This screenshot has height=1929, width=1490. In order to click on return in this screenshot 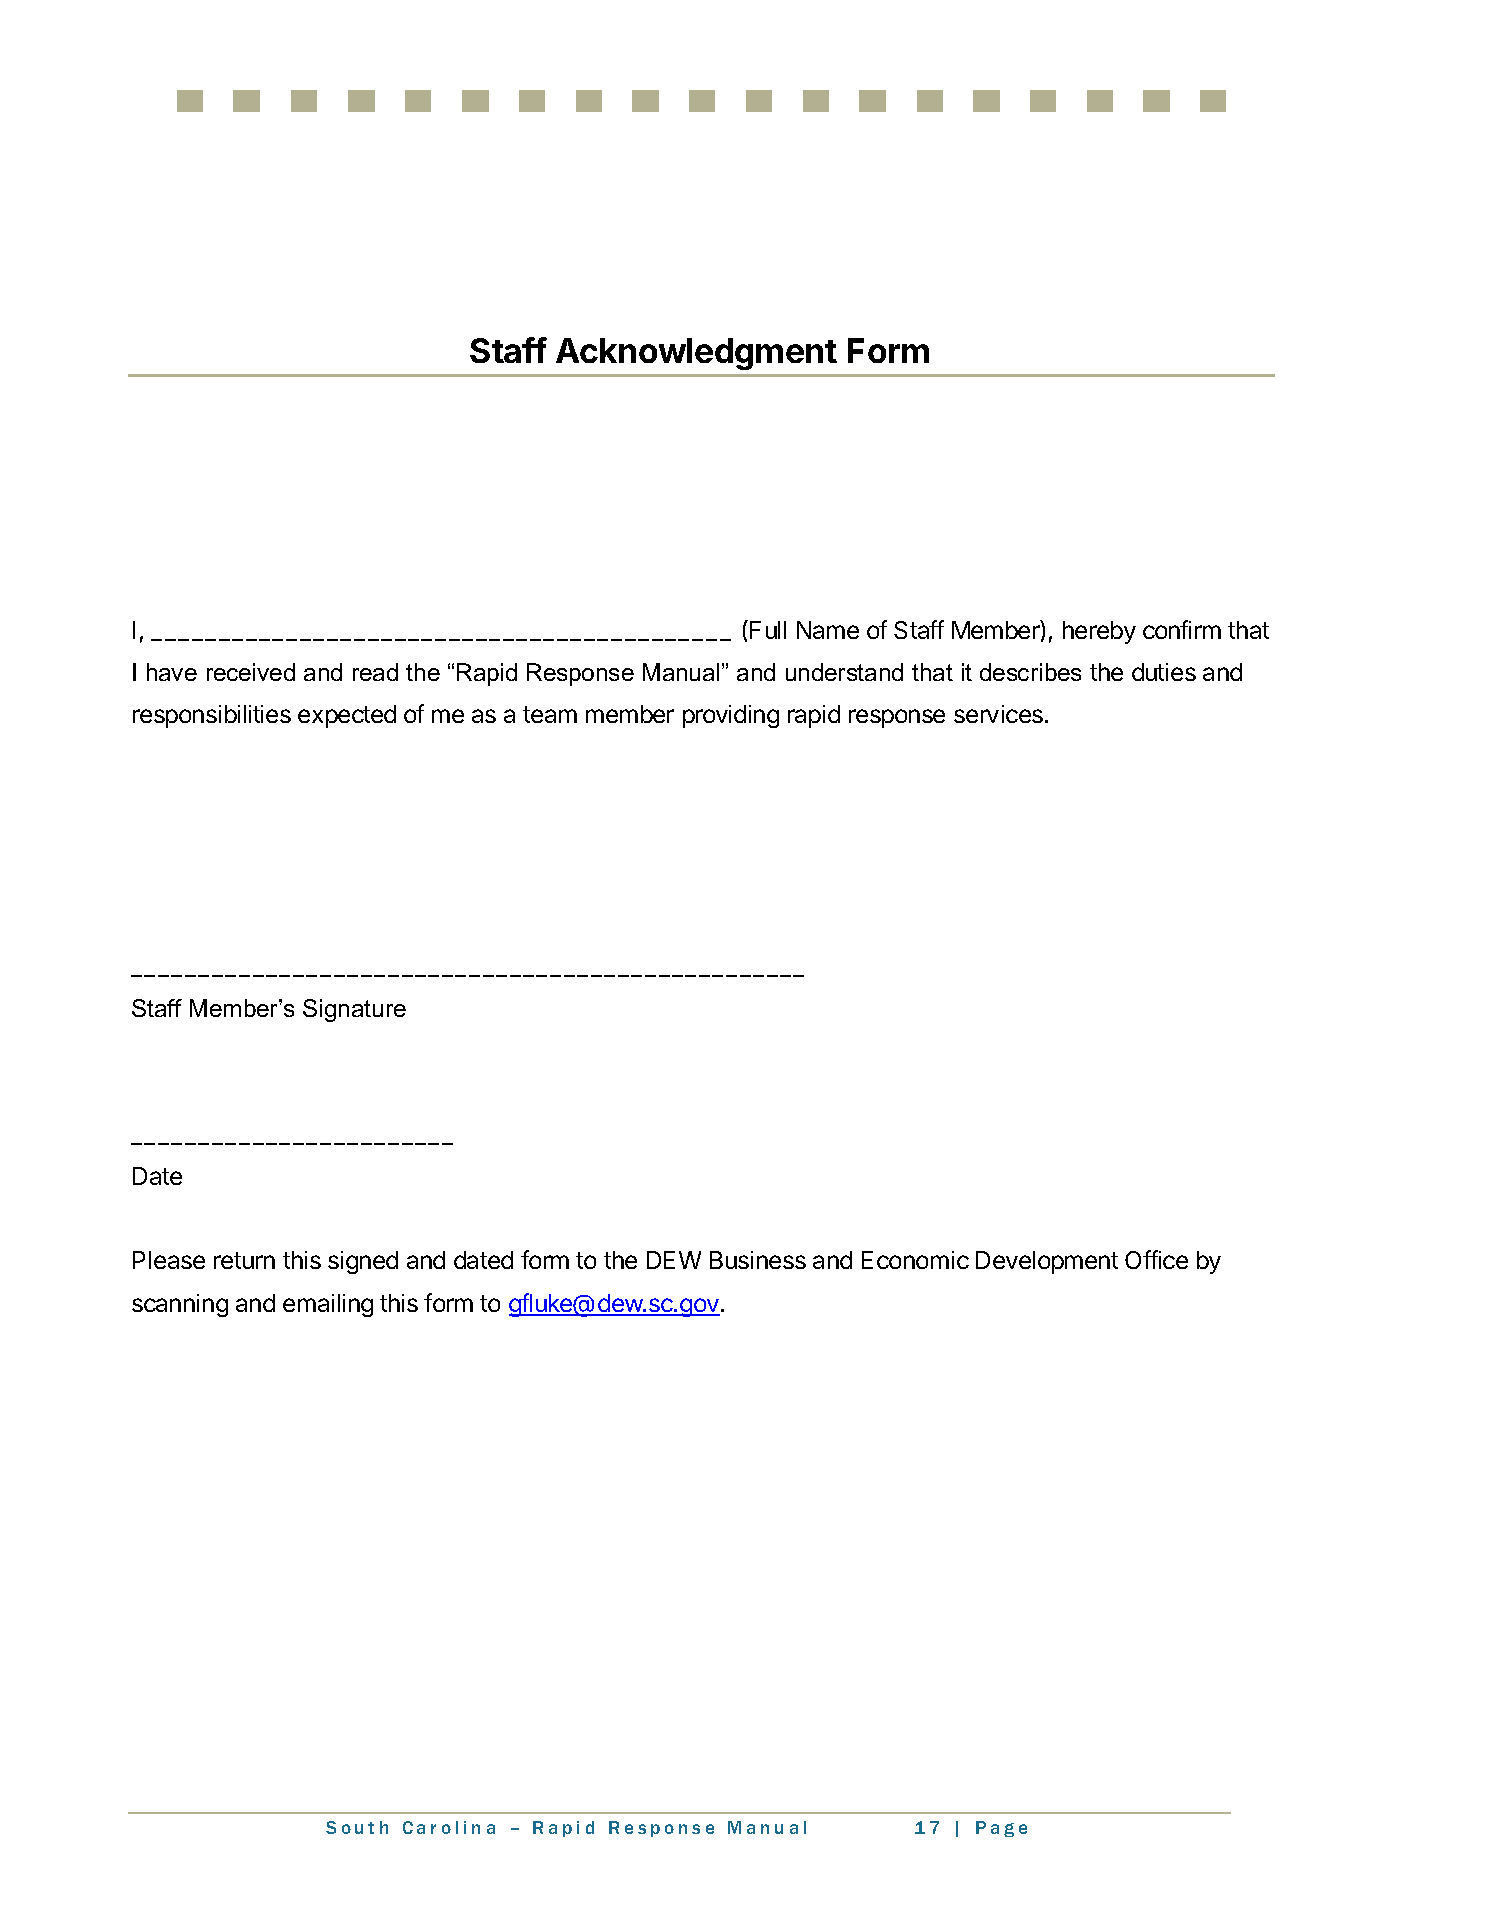, I will do `click(244, 1260)`.
